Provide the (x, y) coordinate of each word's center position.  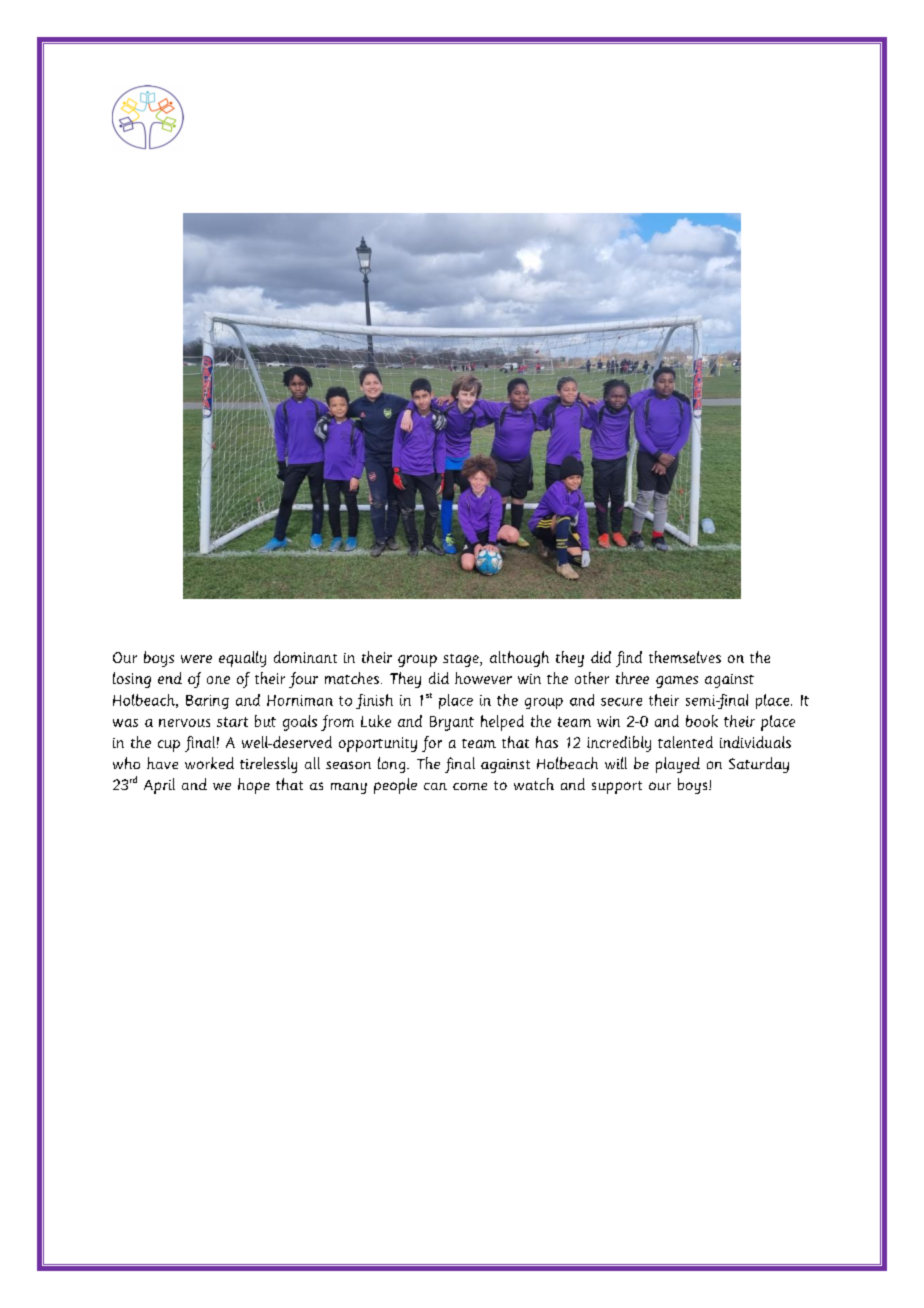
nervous (184, 723)
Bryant (452, 723)
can (435, 786)
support (617, 787)
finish (374, 701)
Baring (207, 702)
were (196, 659)
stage (462, 660)
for (432, 744)
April (159, 786)
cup (169, 746)
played (678, 765)
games (677, 682)
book (702, 721)
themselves (685, 657)
